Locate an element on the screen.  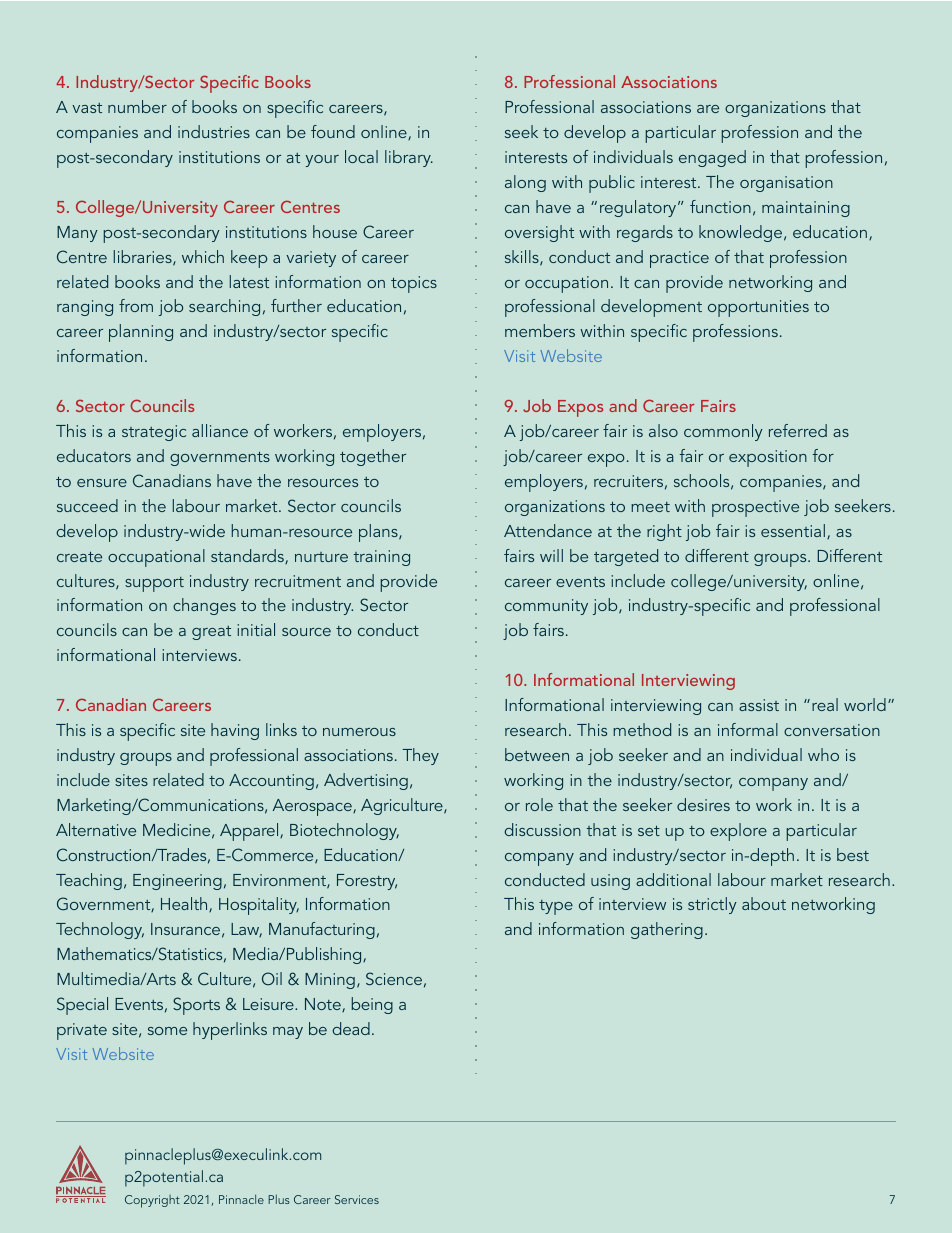
members is located at coordinates (540, 330).
